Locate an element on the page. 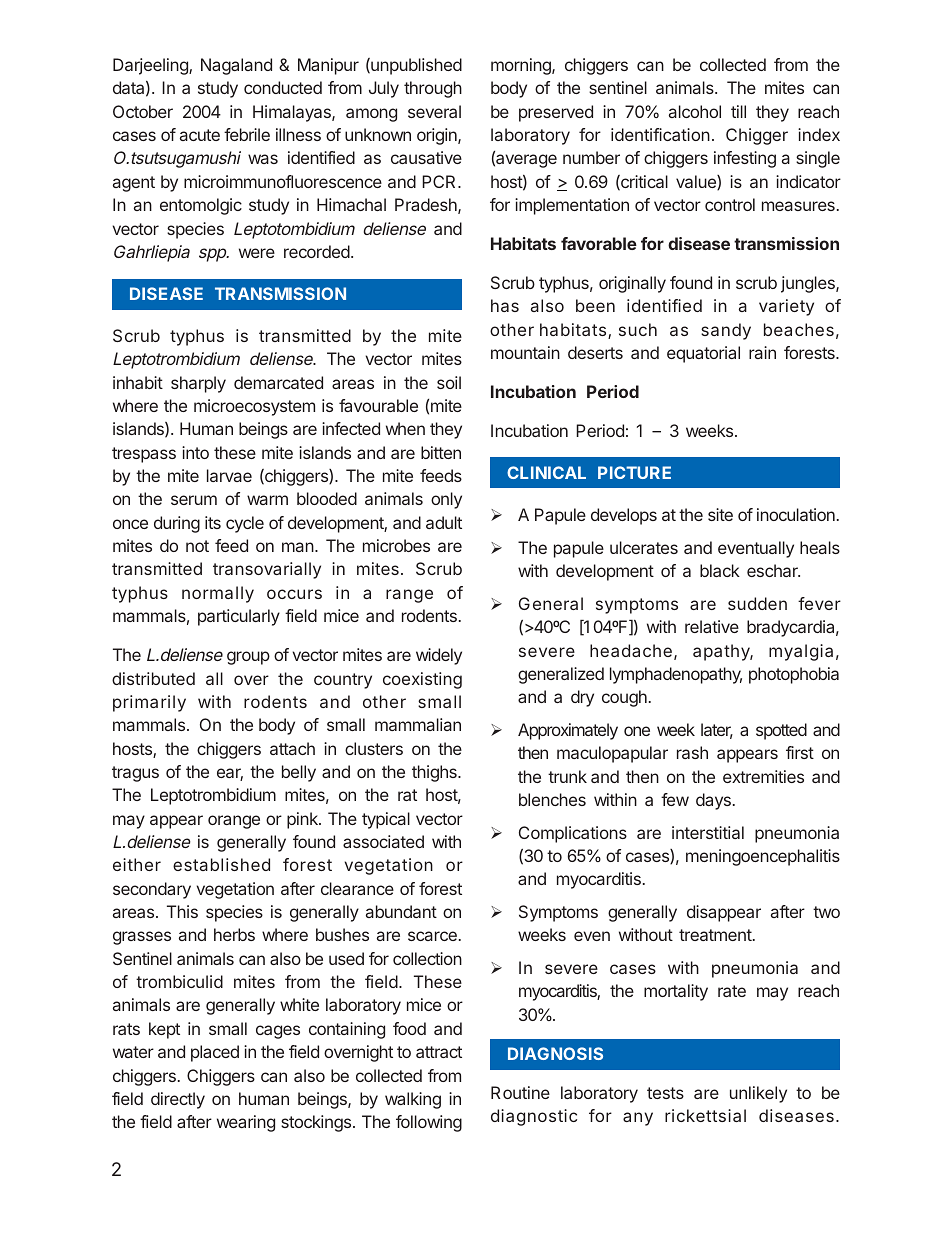  acute is located at coordinates (200, 135).
